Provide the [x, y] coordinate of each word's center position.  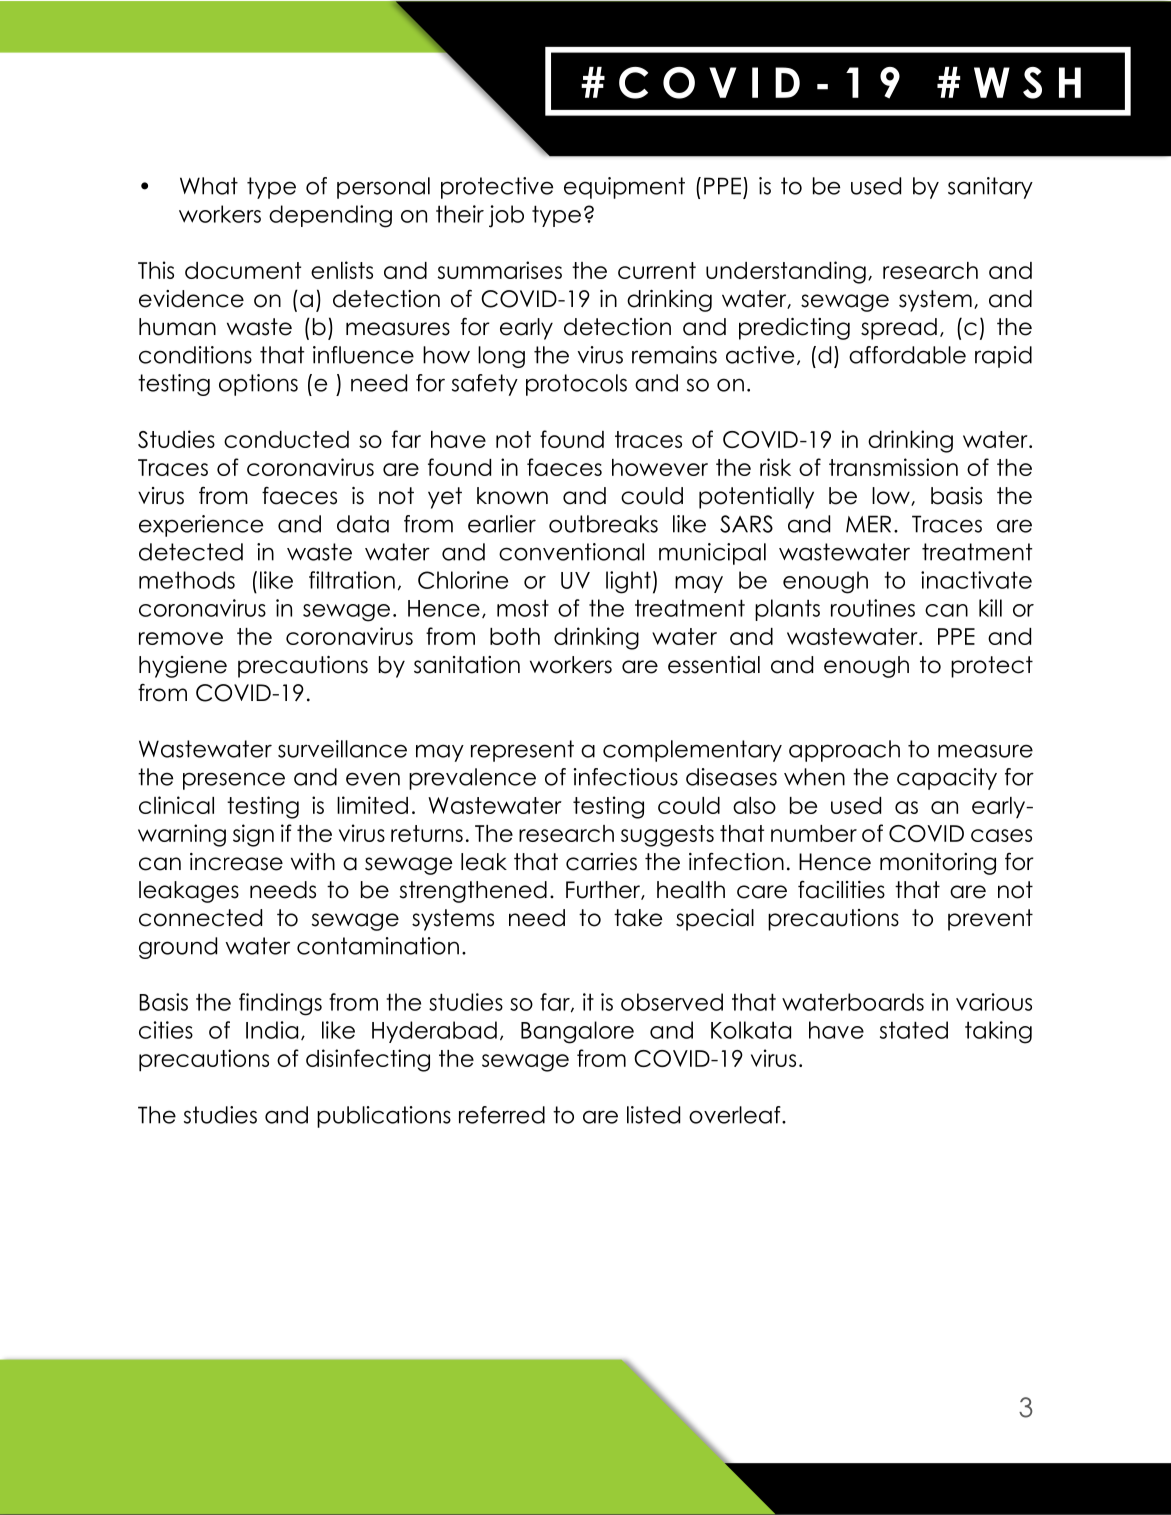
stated [914, 1030]
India [272, 1030]
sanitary [990, 188]
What [209, 186]
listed [653, 1115]
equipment [624, 188]
